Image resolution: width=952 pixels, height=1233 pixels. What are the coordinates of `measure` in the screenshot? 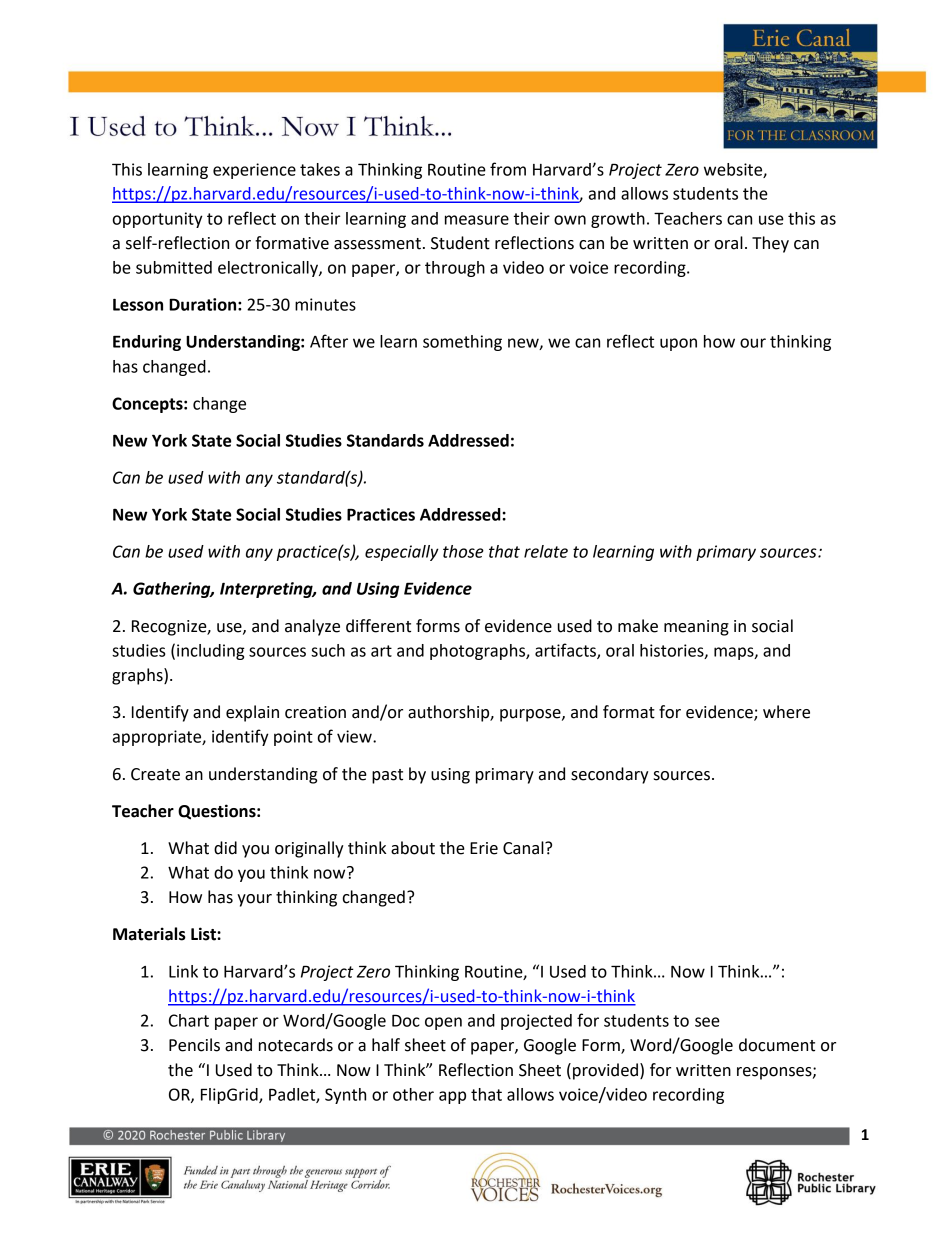 It's located at (477, 220).
